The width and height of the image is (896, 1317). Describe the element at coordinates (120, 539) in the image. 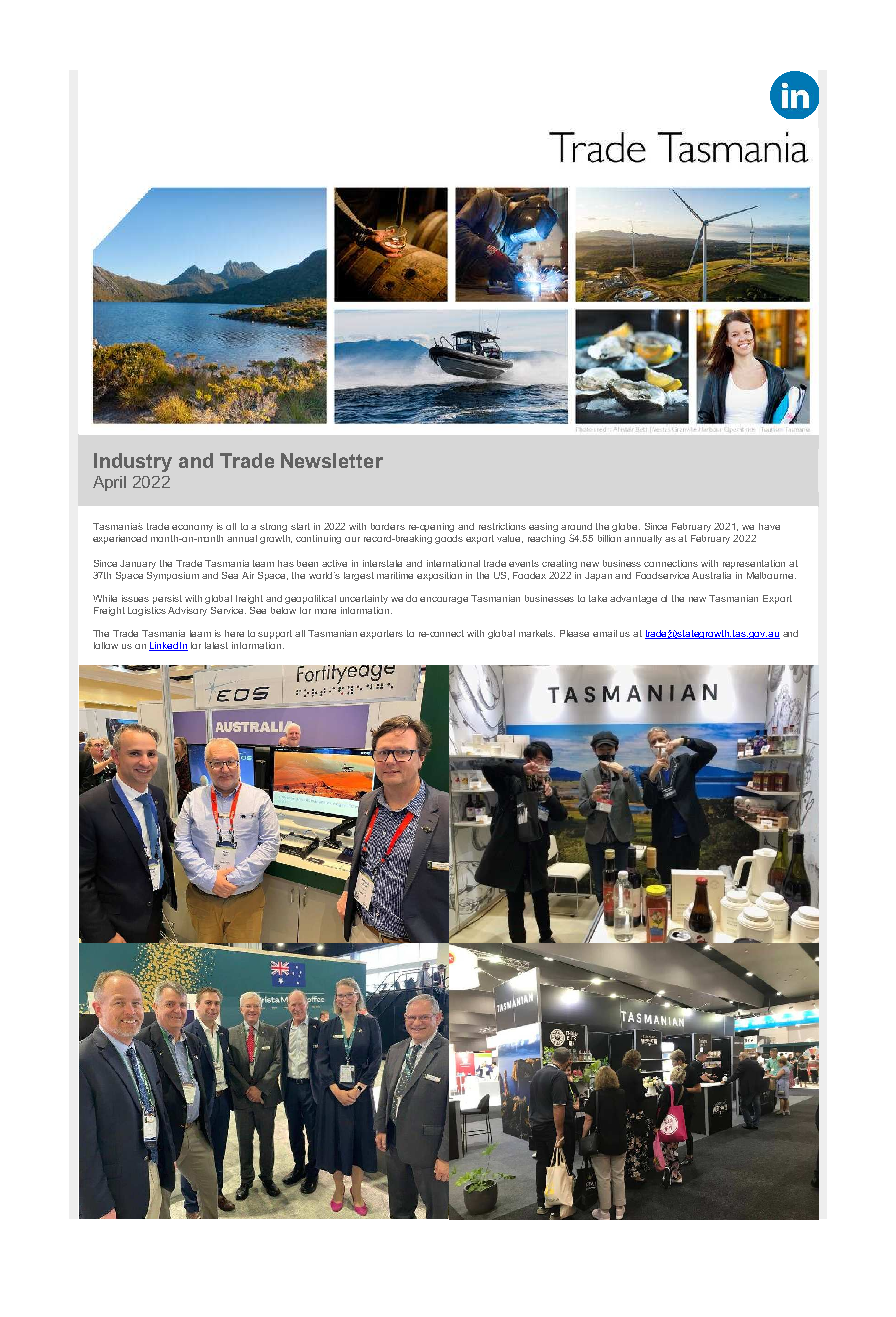

I see `experienced` at that location.
